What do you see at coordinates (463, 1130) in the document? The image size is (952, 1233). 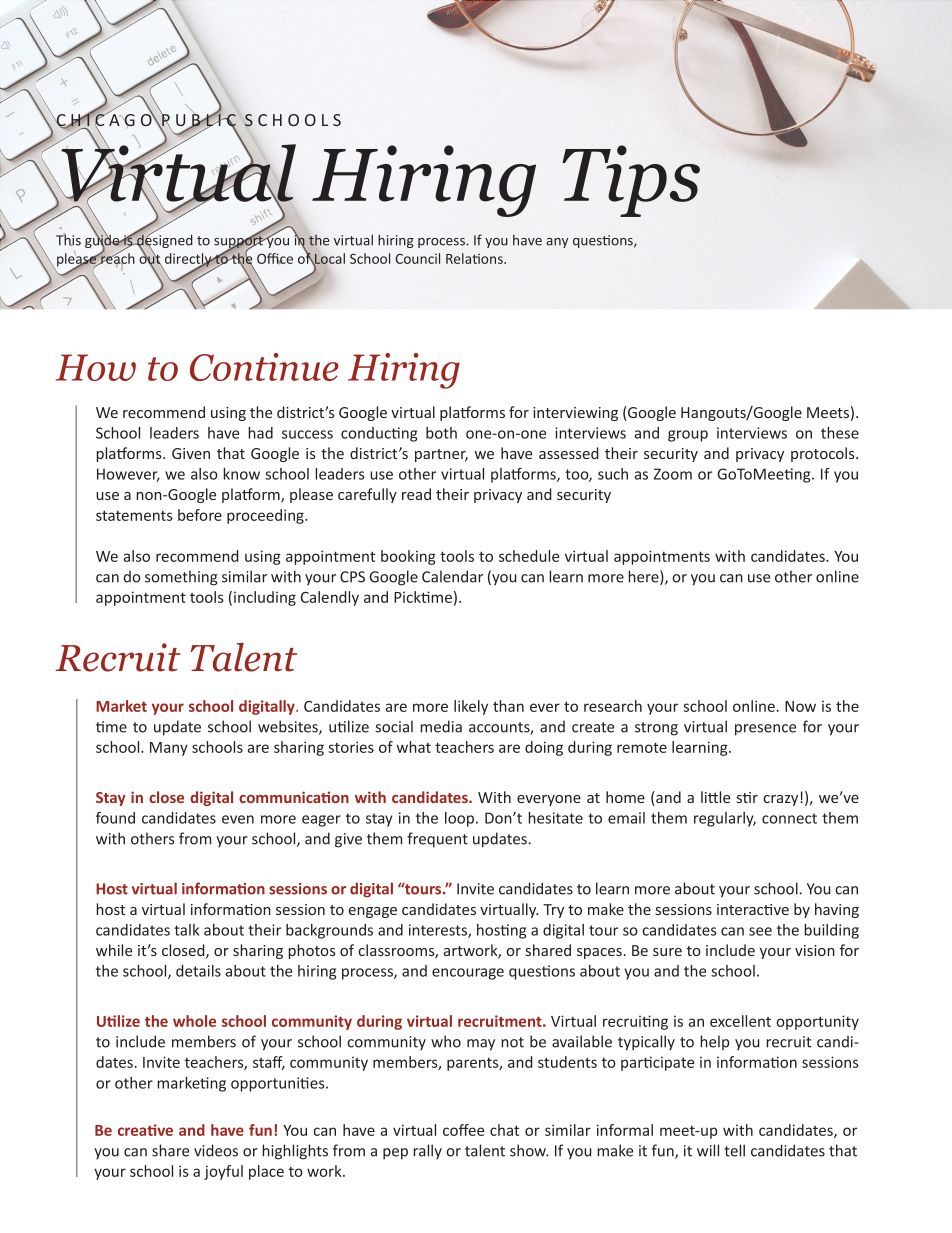 I see `coffee` at bounding box center [463, 1130].
